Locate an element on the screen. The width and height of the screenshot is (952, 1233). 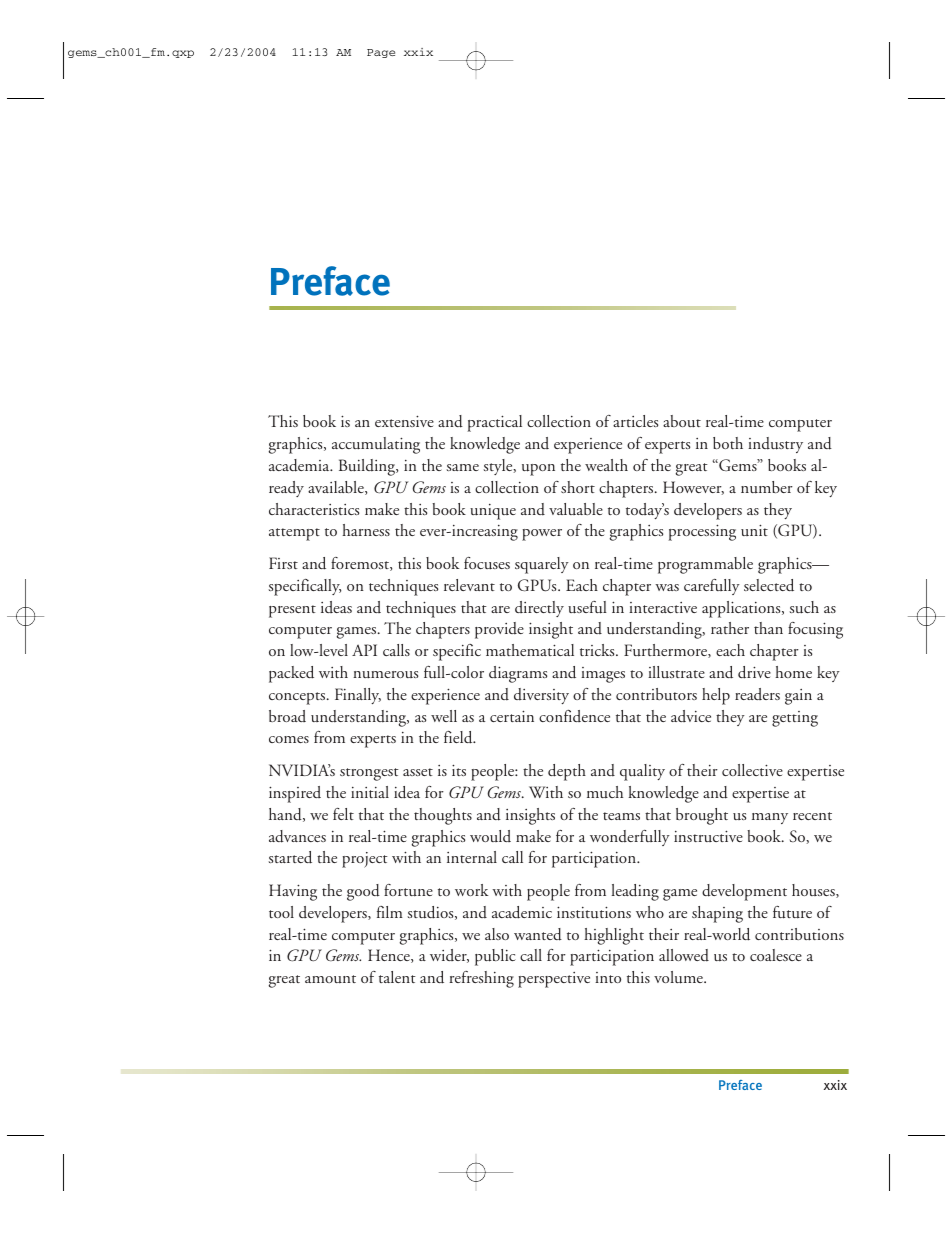
power is located at coordinates (542, 535).
